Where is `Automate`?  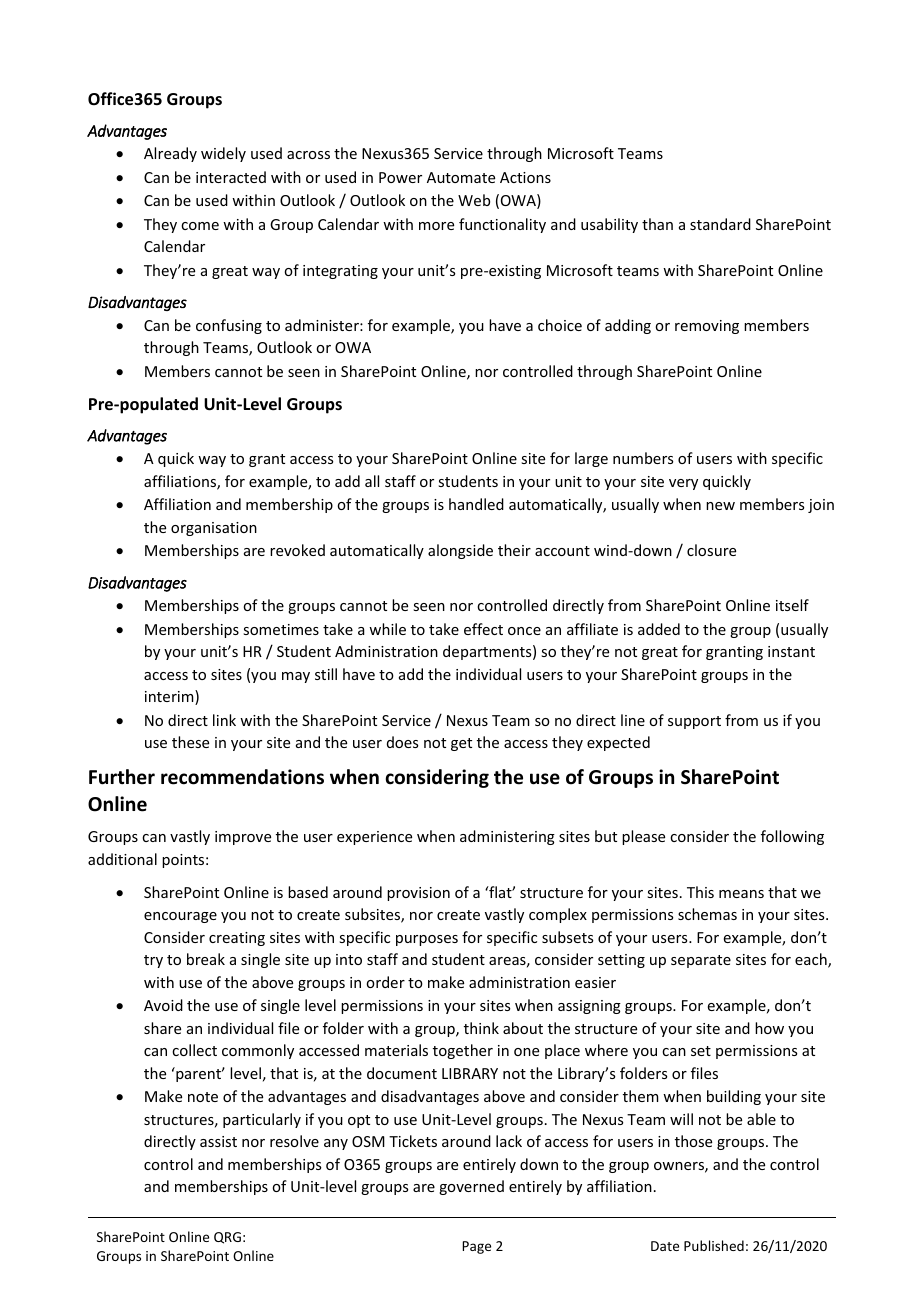
Automate is located at coordinates (461, 177).
